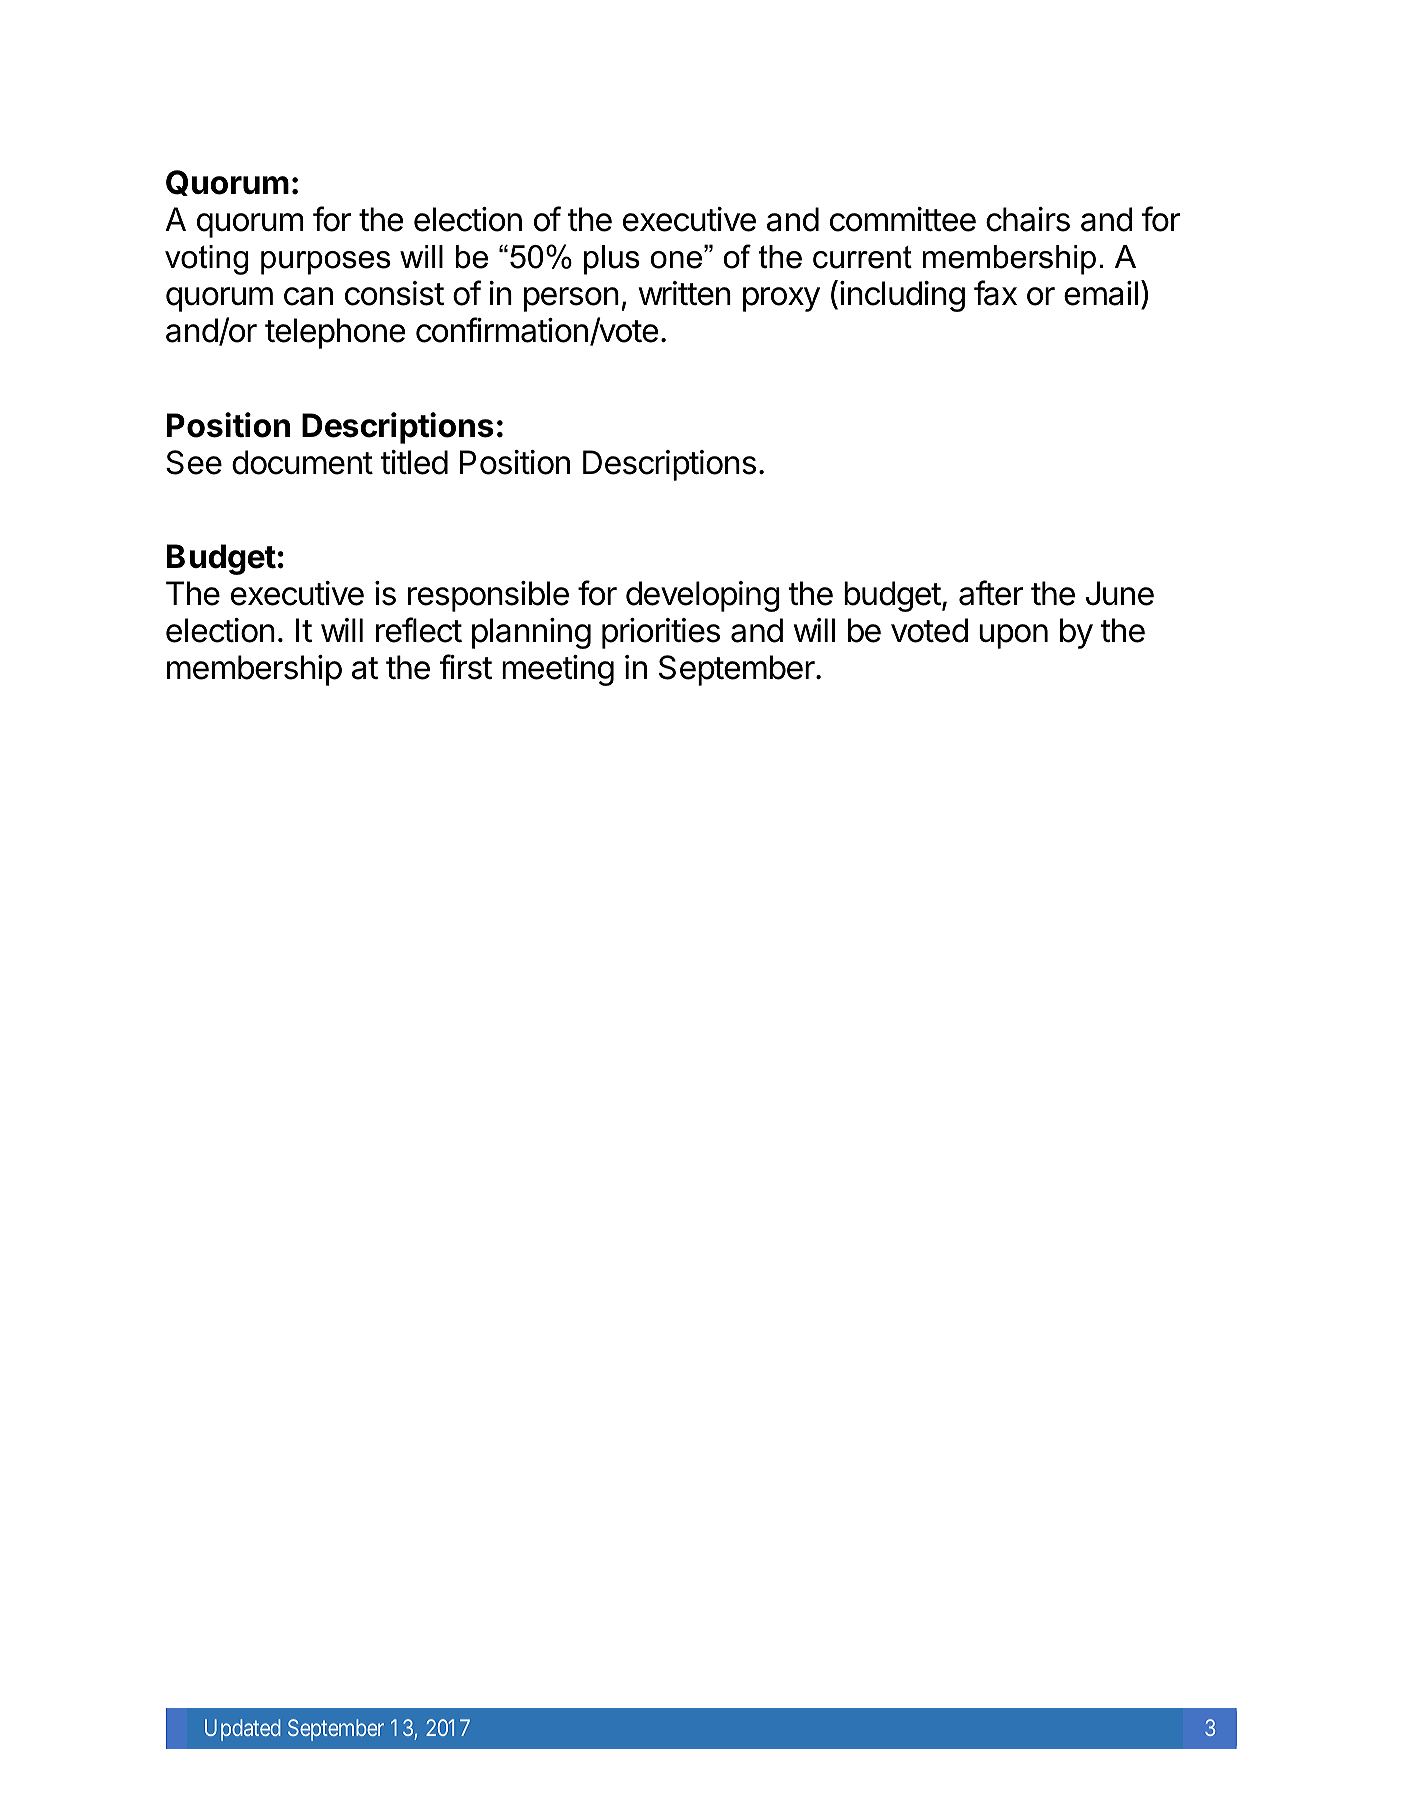 The height and width of the screenshot is (1814, 1402). Describe the element at coordinates (991, 593) in the screenshot. I see `after` at that location.
